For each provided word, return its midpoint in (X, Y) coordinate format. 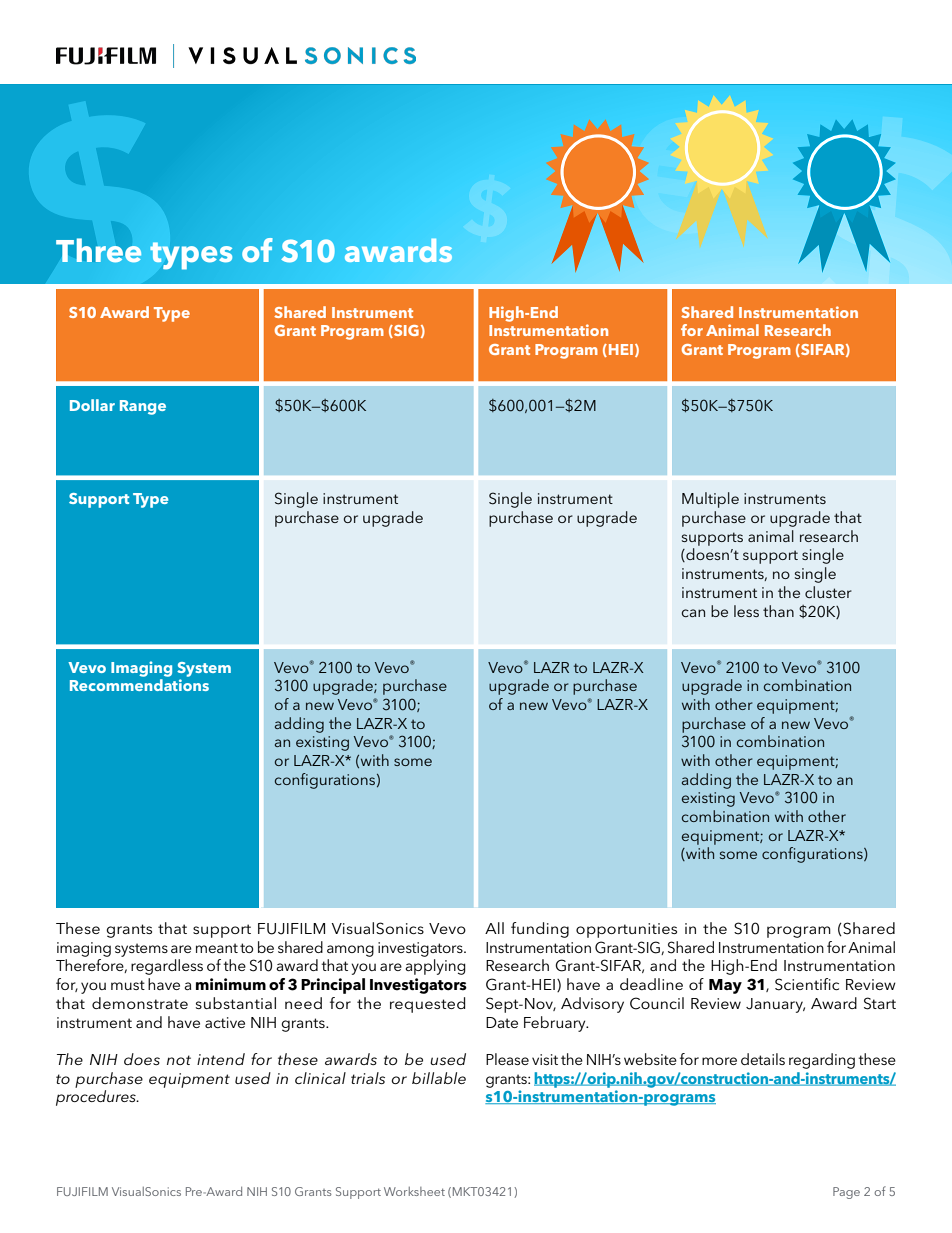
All (494, 928)
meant (217, 948)
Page (846, 1193)
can (693, 613)
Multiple (710, 500)
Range (143, 407)
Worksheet (414, 1191)
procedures (97, 1098)
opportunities (626, 930)
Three (98, 251)
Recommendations (139, 685)
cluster (828, 592)
